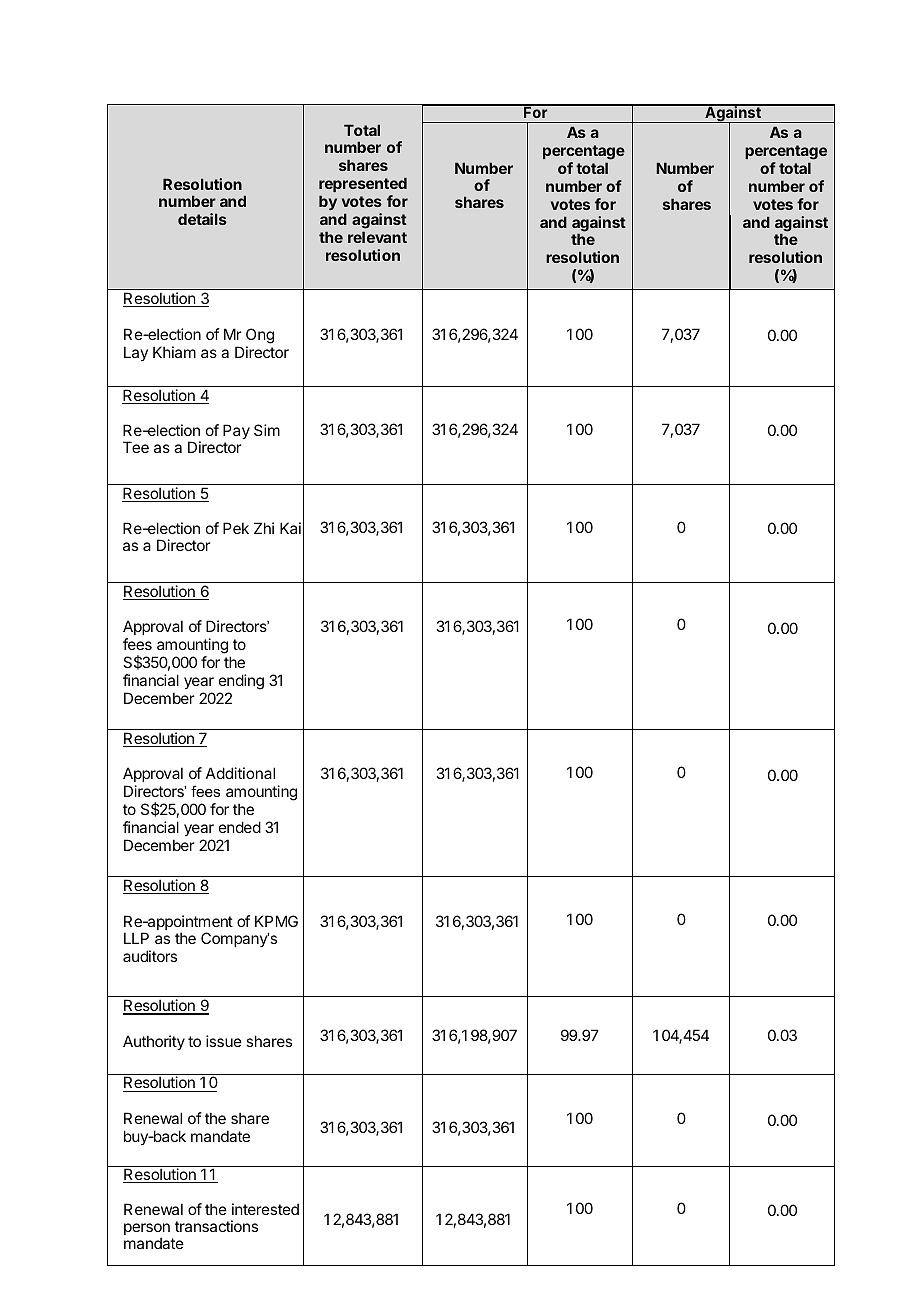 Image resolution: width=924 pixels, height=1309 pixels. Describe the element at coordinates (241, 682) in the document. I see `ending` at that location.
